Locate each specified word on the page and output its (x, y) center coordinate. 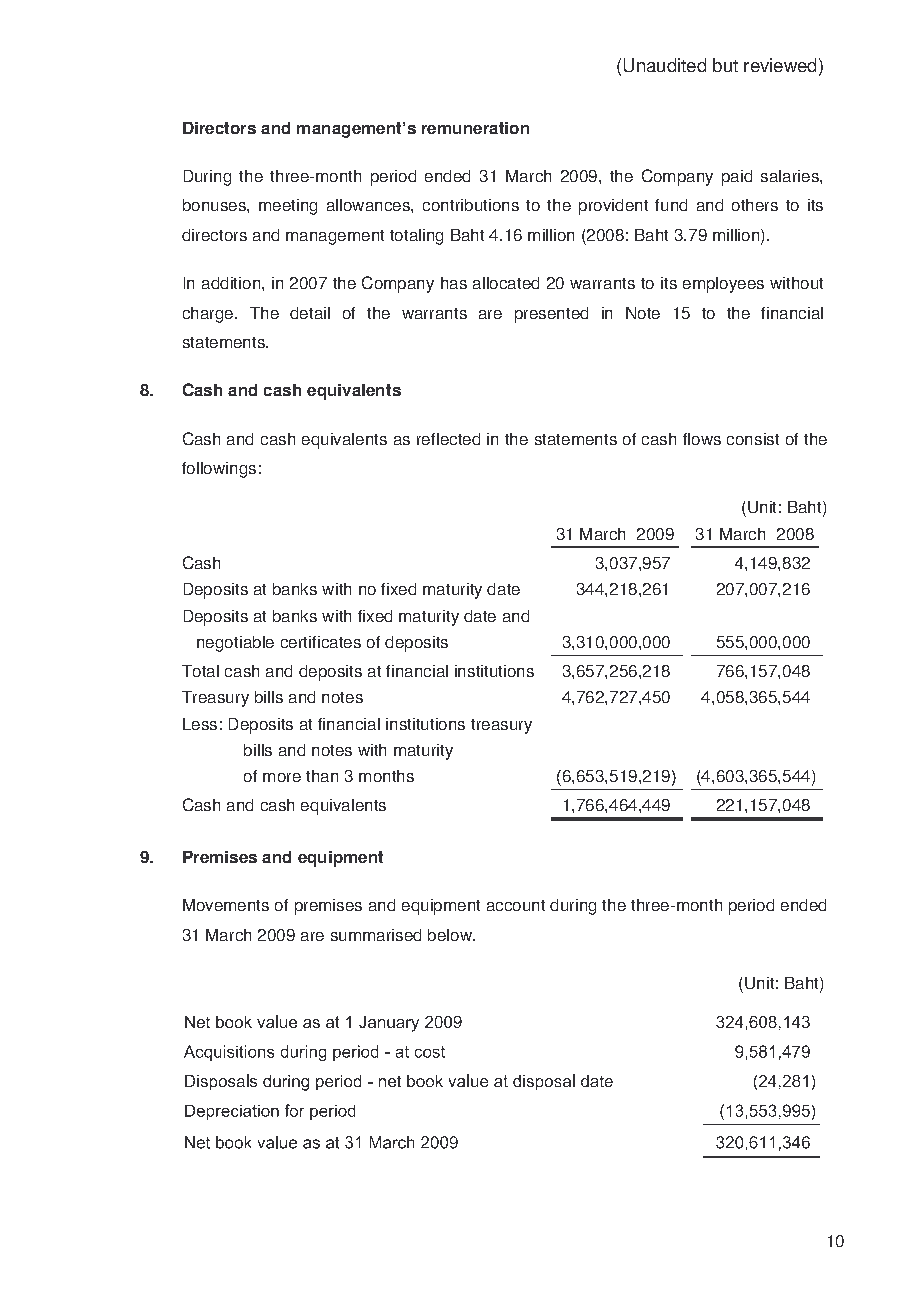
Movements (226, 905)
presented (551, 315)
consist (753, 439)
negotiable (235, 644)
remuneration (475, 128)
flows (702, 439)
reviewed (780, 65)
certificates (321, 642)
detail (310, 313)
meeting (288, 207)
